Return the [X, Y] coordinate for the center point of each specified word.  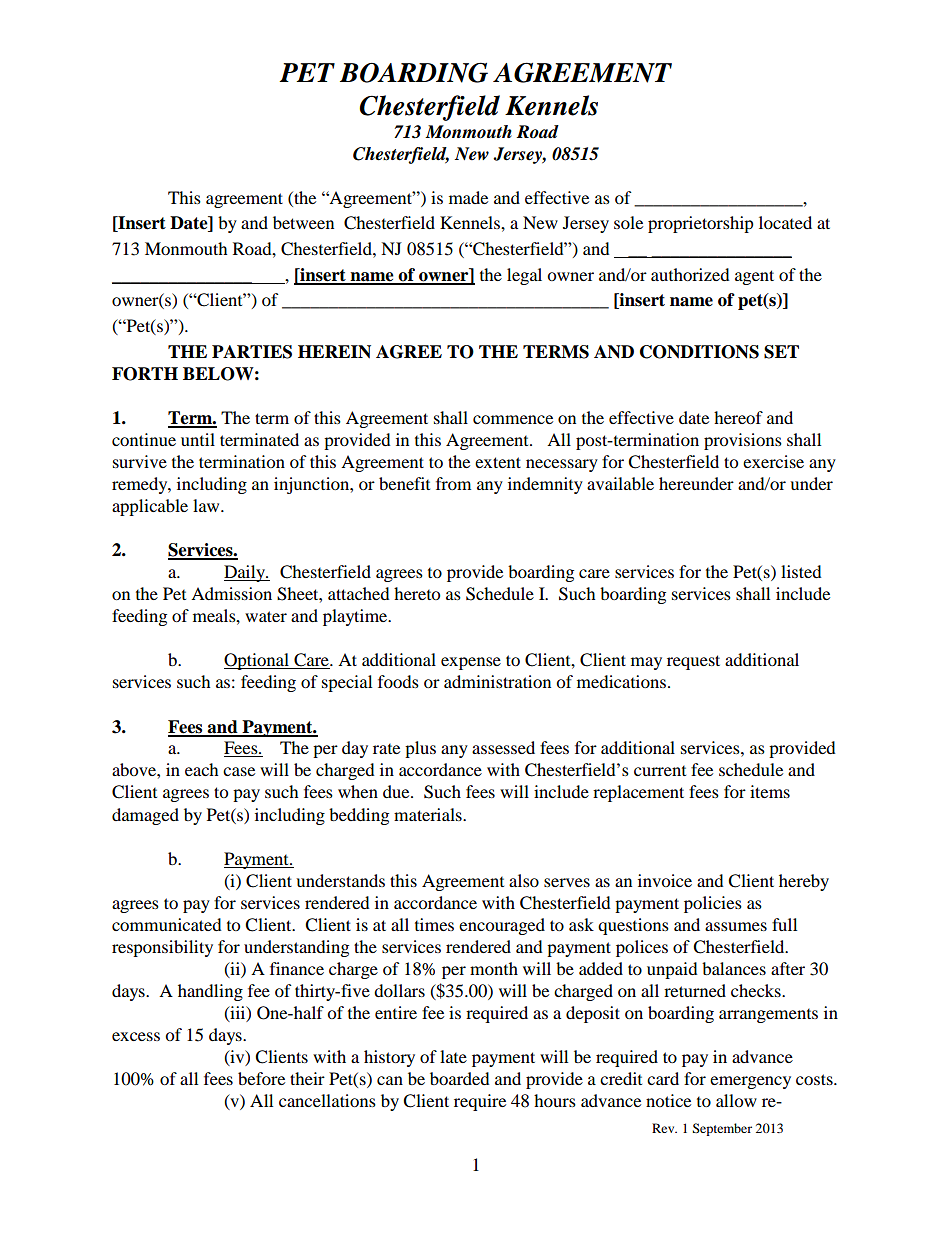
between [303, 222]
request [693, 662]
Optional [257, 661]
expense [471, 663]
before [261, 1078]
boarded [460, 1078]
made [468, 197]
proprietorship [701, 224]
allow [736, 1100]
